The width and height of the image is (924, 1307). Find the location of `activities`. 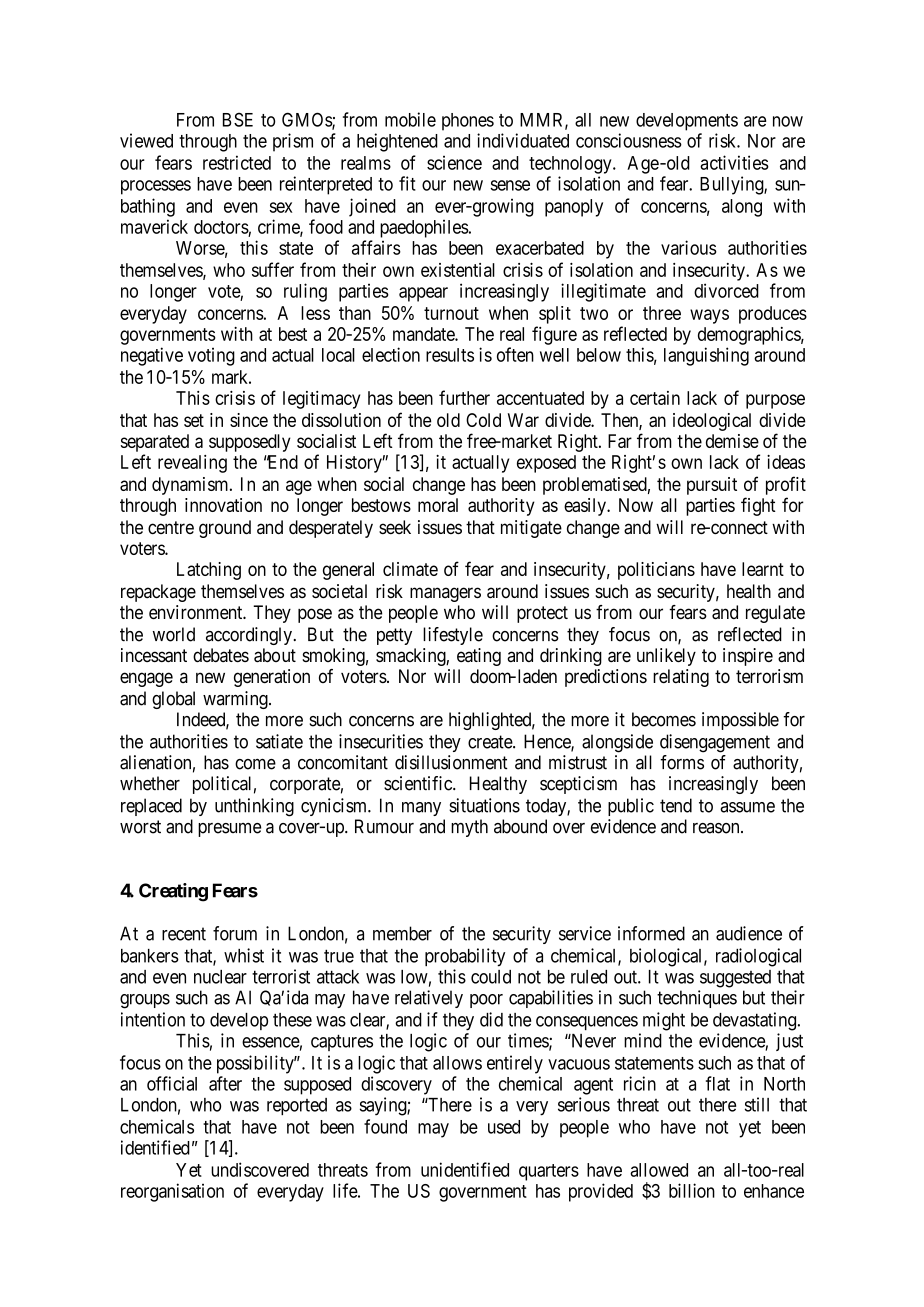

activities is located at coordinates (734, 162).
